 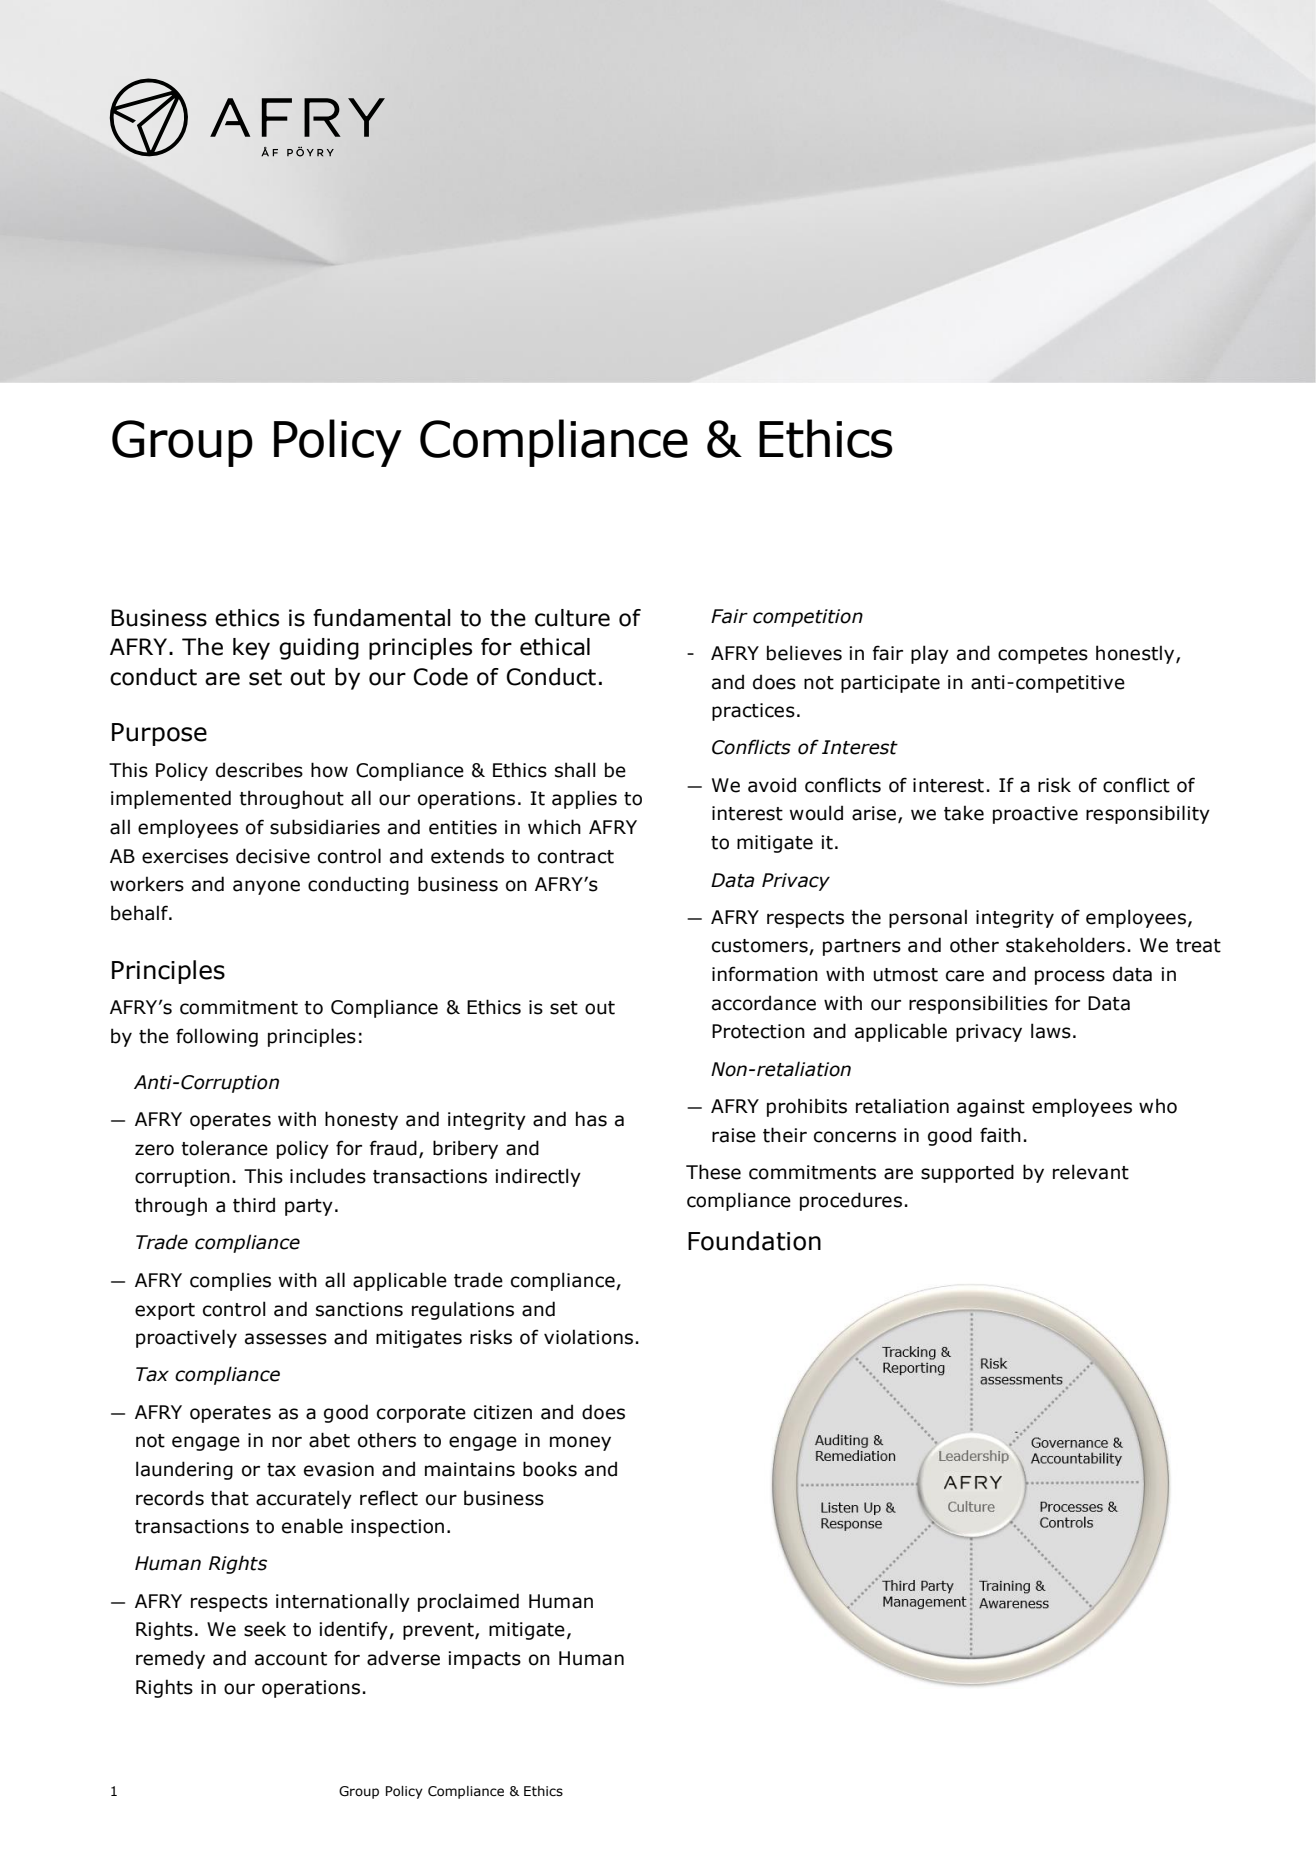 What do you see at coordinates (265, 1629) in the image?
I see `seek` at bounding box center [265, 1629].
